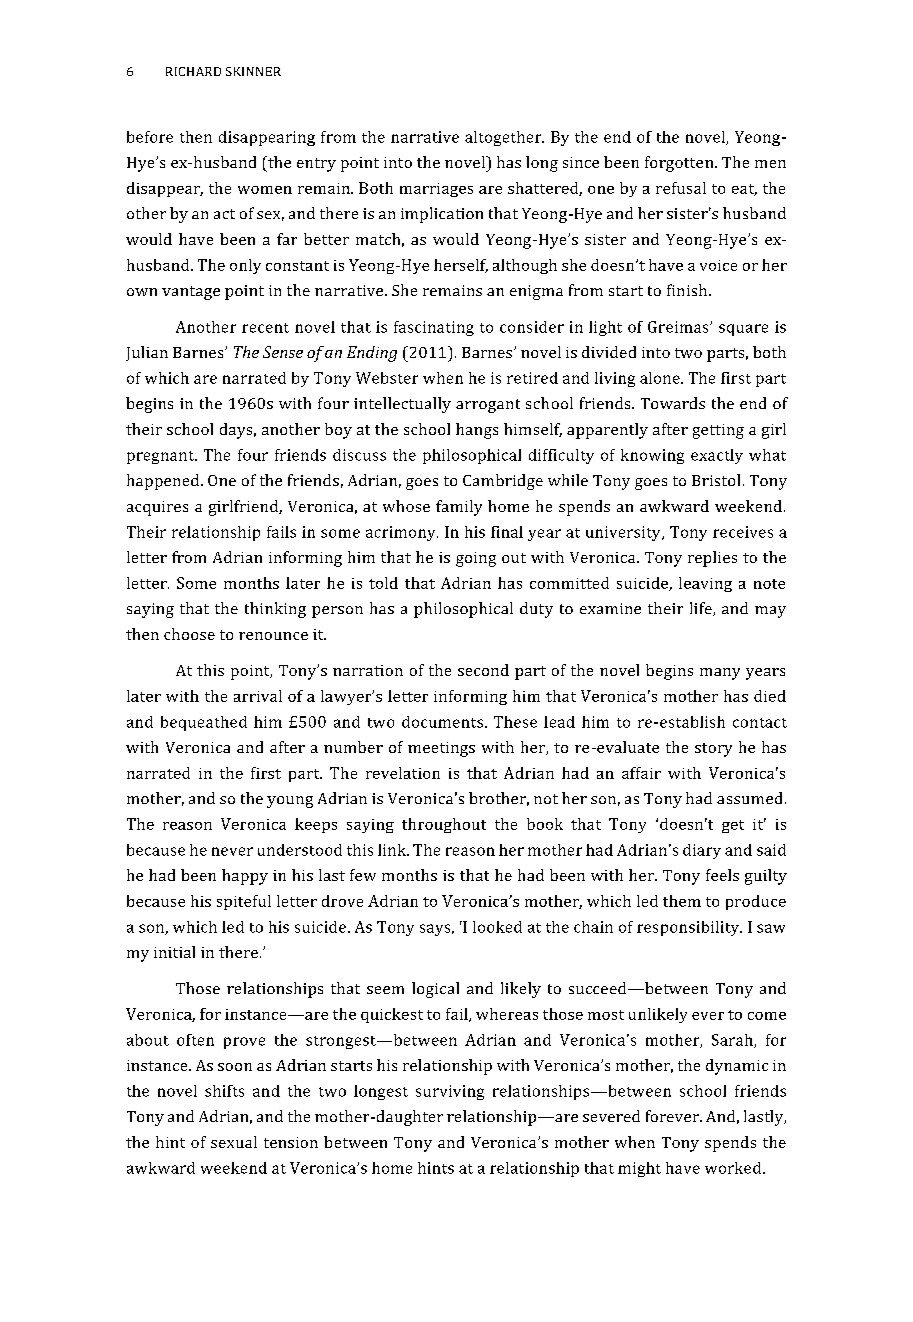  I want to click on throughout, so click(444, 825).
